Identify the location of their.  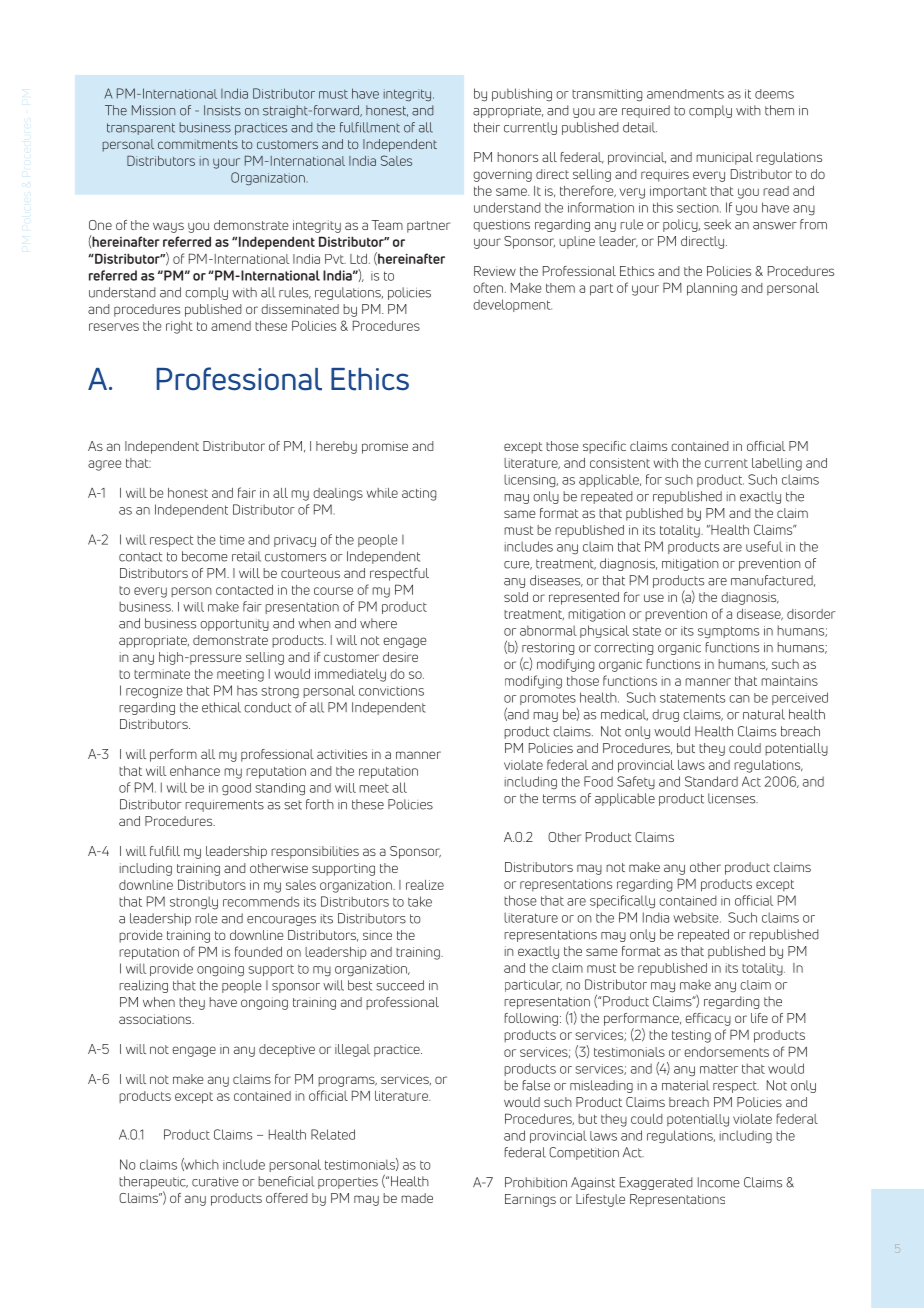
(487, 127).
